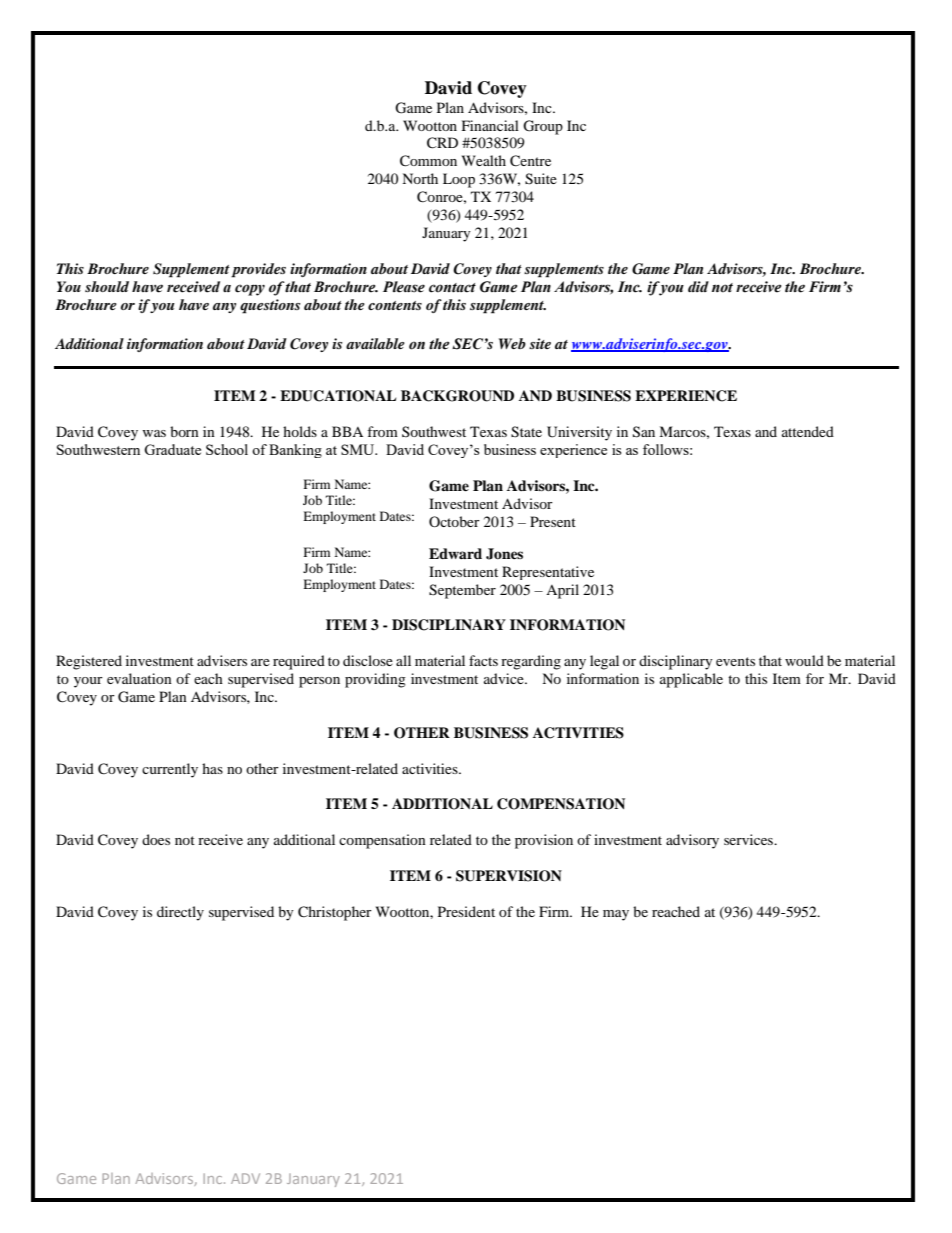 Image resolution: width=952 pixels, height=1233 pixels. Describe the element at coordinates (691, 680) in the document. I see `applicable` at that location.
